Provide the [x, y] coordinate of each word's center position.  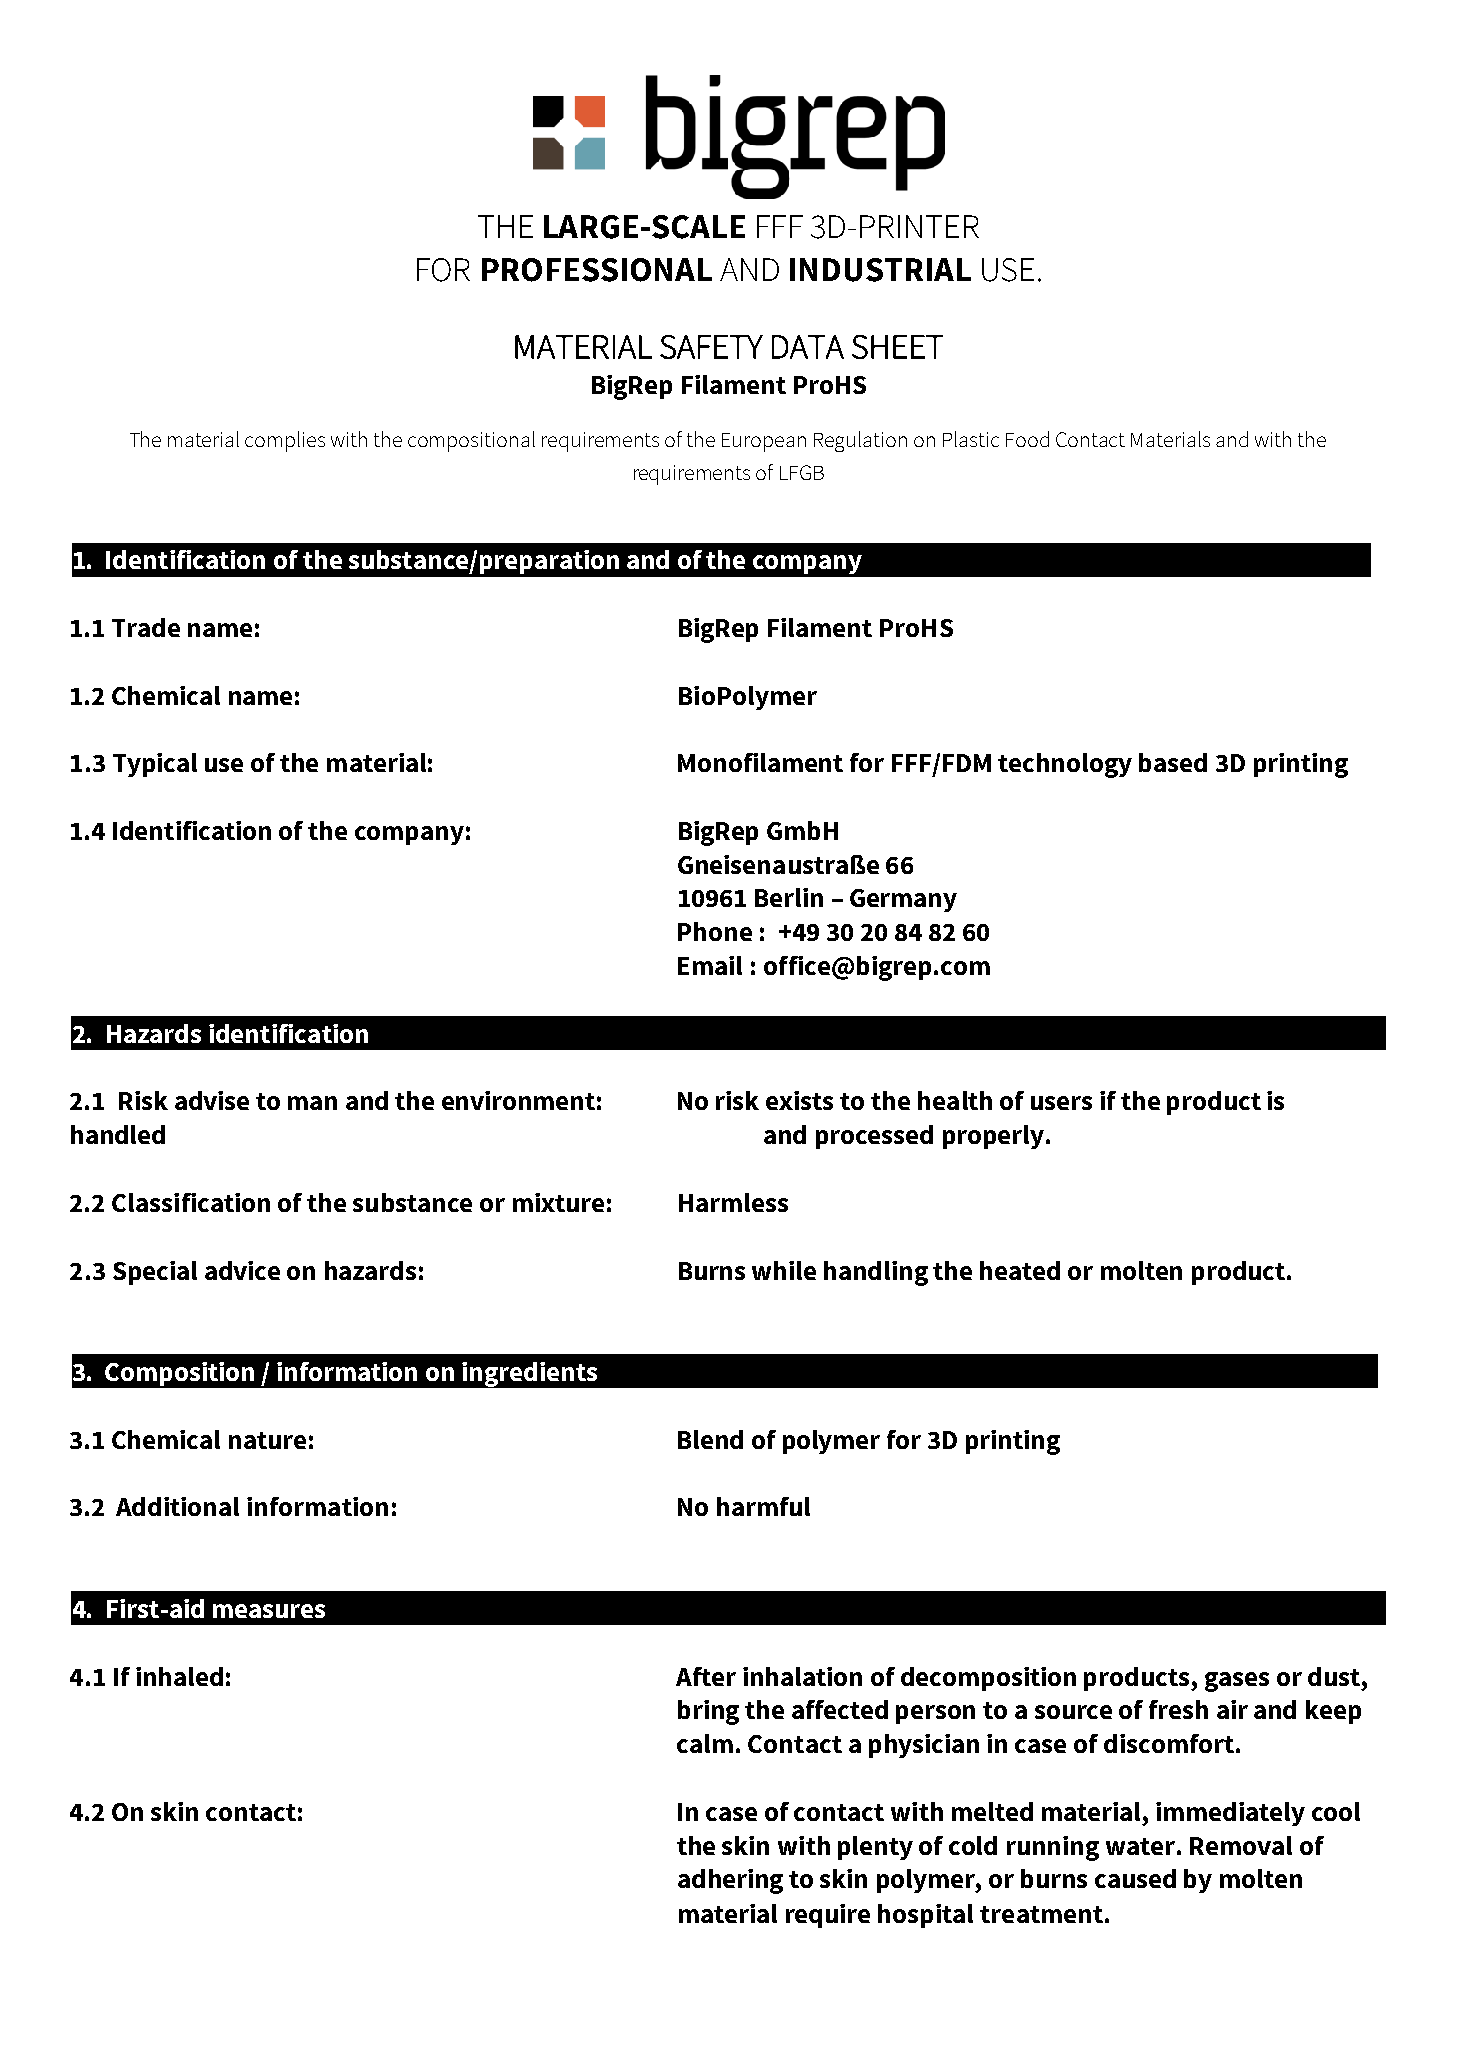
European [764, 442]
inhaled [179, 1676]
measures [269, 1611]
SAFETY [711, 347]
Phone [715, 931]
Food [1027, 439]
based [1173, 762]
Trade [146, 627]
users [1061, 1103]
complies [285, 441]
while [784, 1270]
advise [212, 1100]
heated [1020, 1270]
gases [1237, 1682]
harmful [763, 1506]
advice [242, 1270]
